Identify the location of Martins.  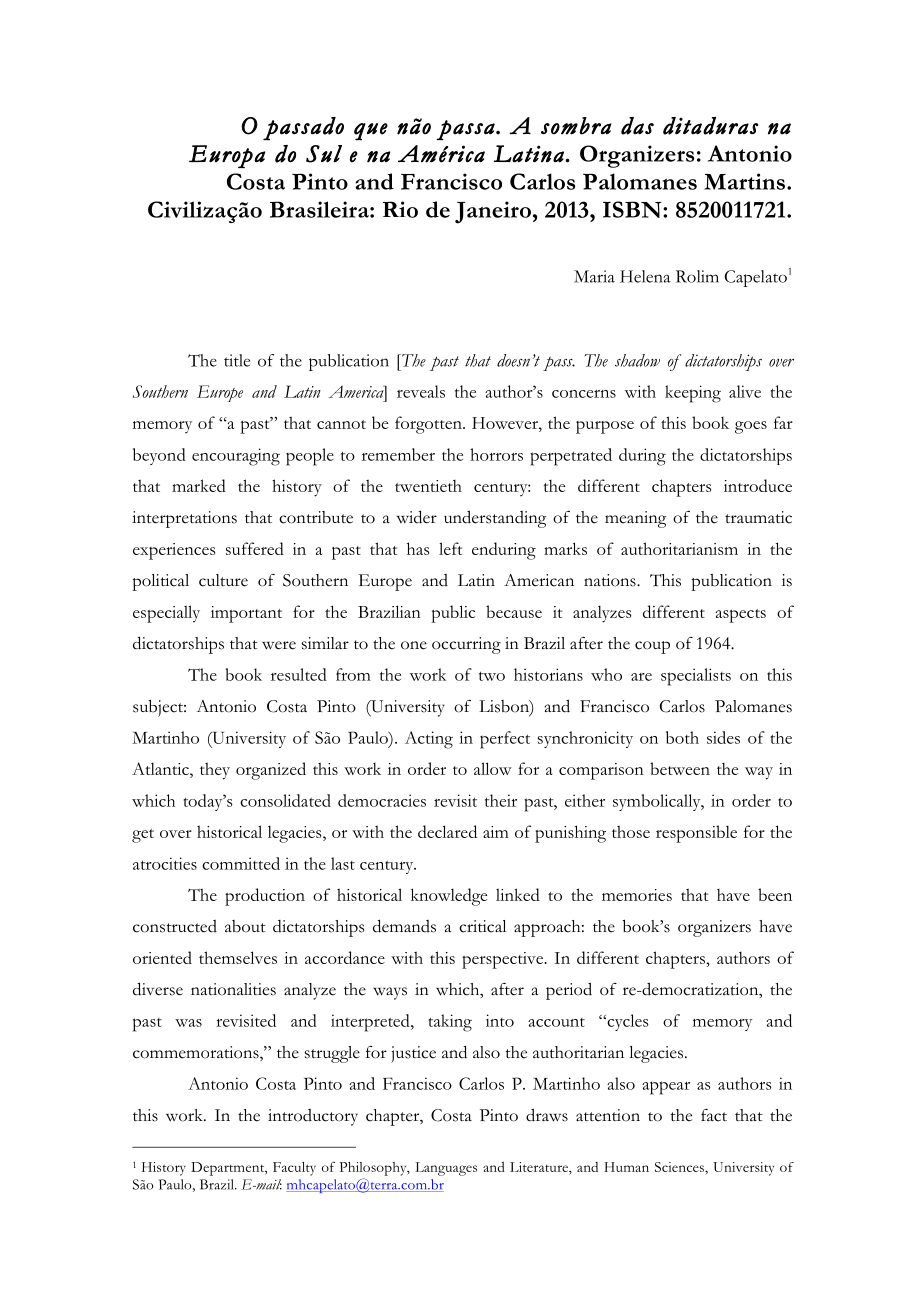
(744, 181).
